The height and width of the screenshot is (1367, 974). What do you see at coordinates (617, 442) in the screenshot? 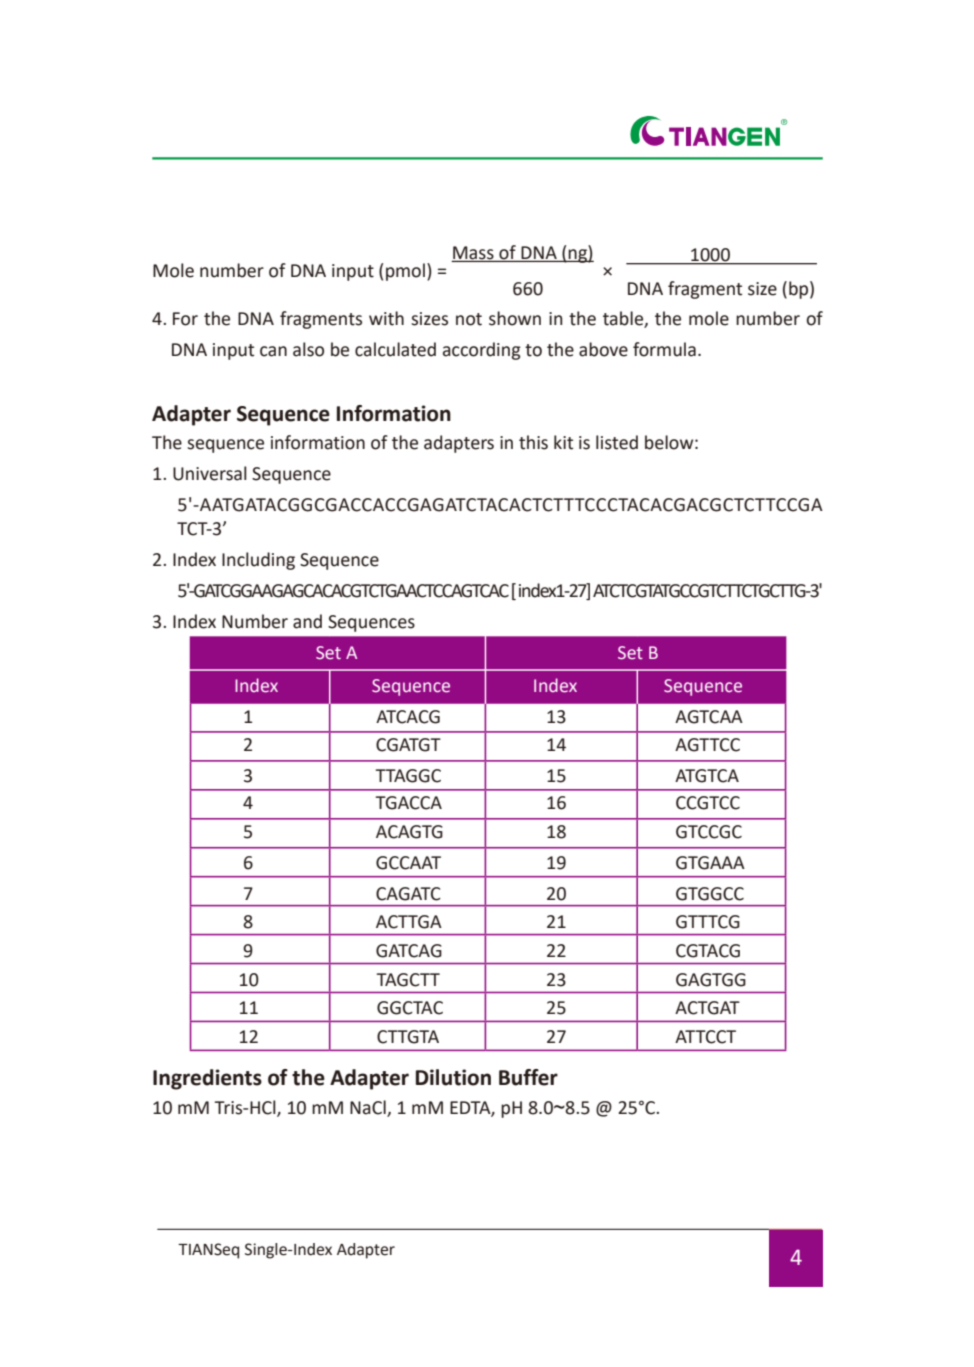
I see `listed` at bounding box center [617, 442].
